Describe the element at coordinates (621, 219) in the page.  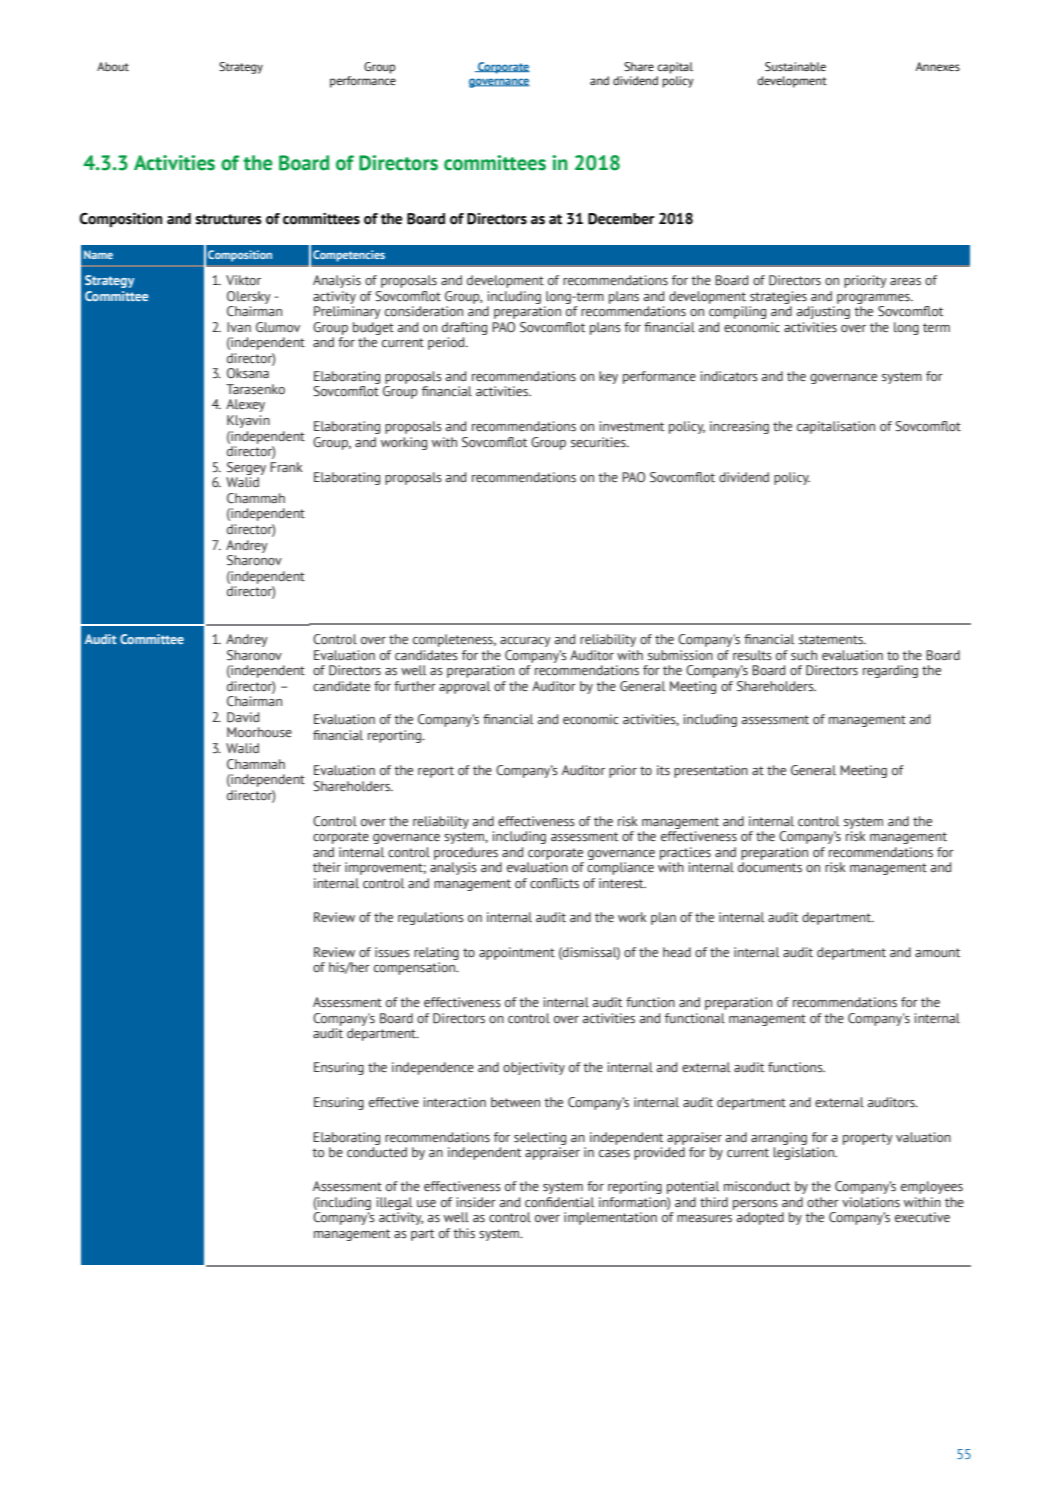
I see `December` at that location.
